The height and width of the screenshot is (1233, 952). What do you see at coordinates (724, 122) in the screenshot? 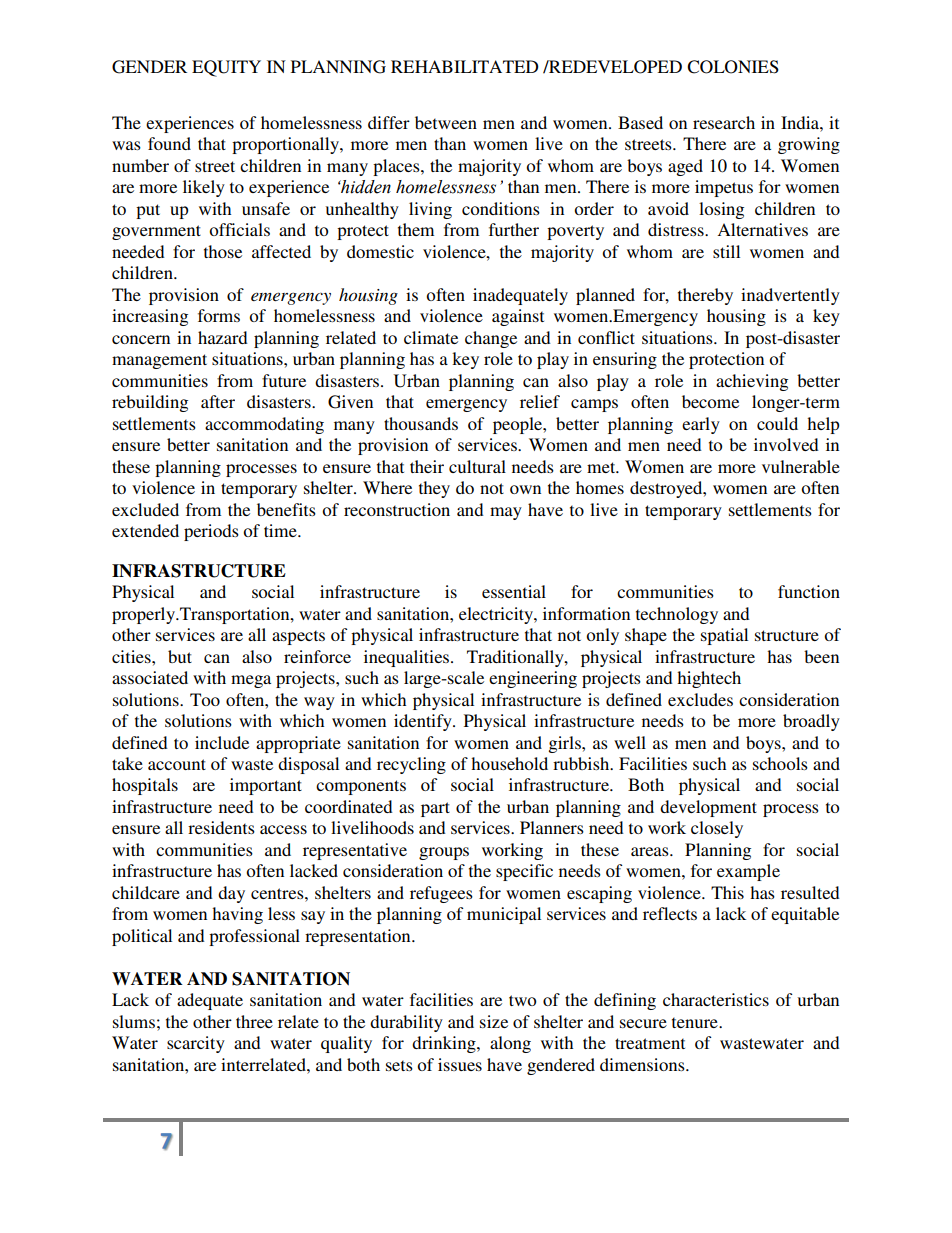
I see `research` at bounding box center [724, 122].
